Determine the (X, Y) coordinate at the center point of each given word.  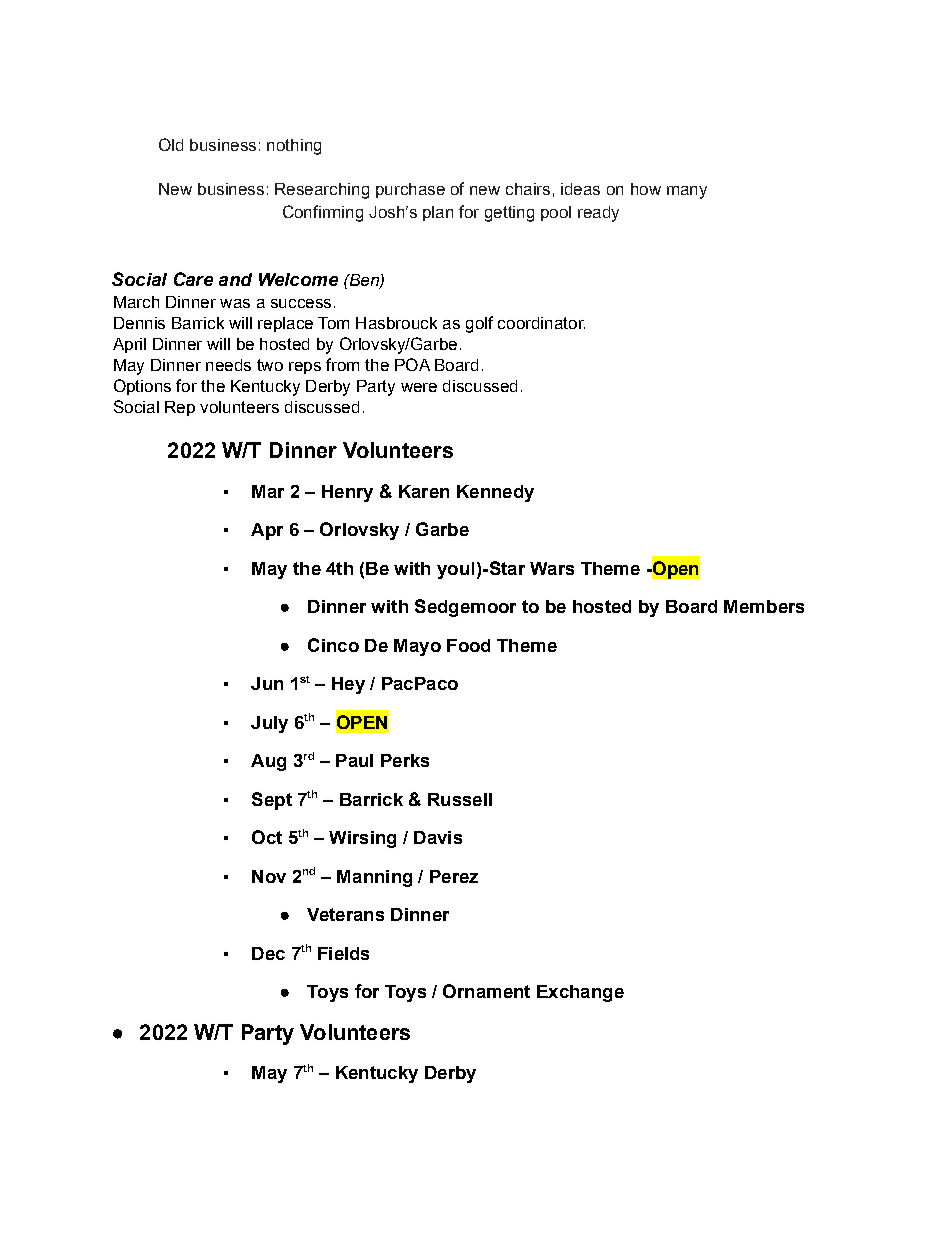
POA (412, 364)
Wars (552, 568)
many (687, 192)
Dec (268, 953)
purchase (410, 190)
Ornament (486, 991)
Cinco (333, 645)
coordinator (541, 323)
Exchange (580, 993)
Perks (405, 760)
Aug (268, 762)
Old (171, 144)
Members (764, 606)
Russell (460, 799)
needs (228, 365)
